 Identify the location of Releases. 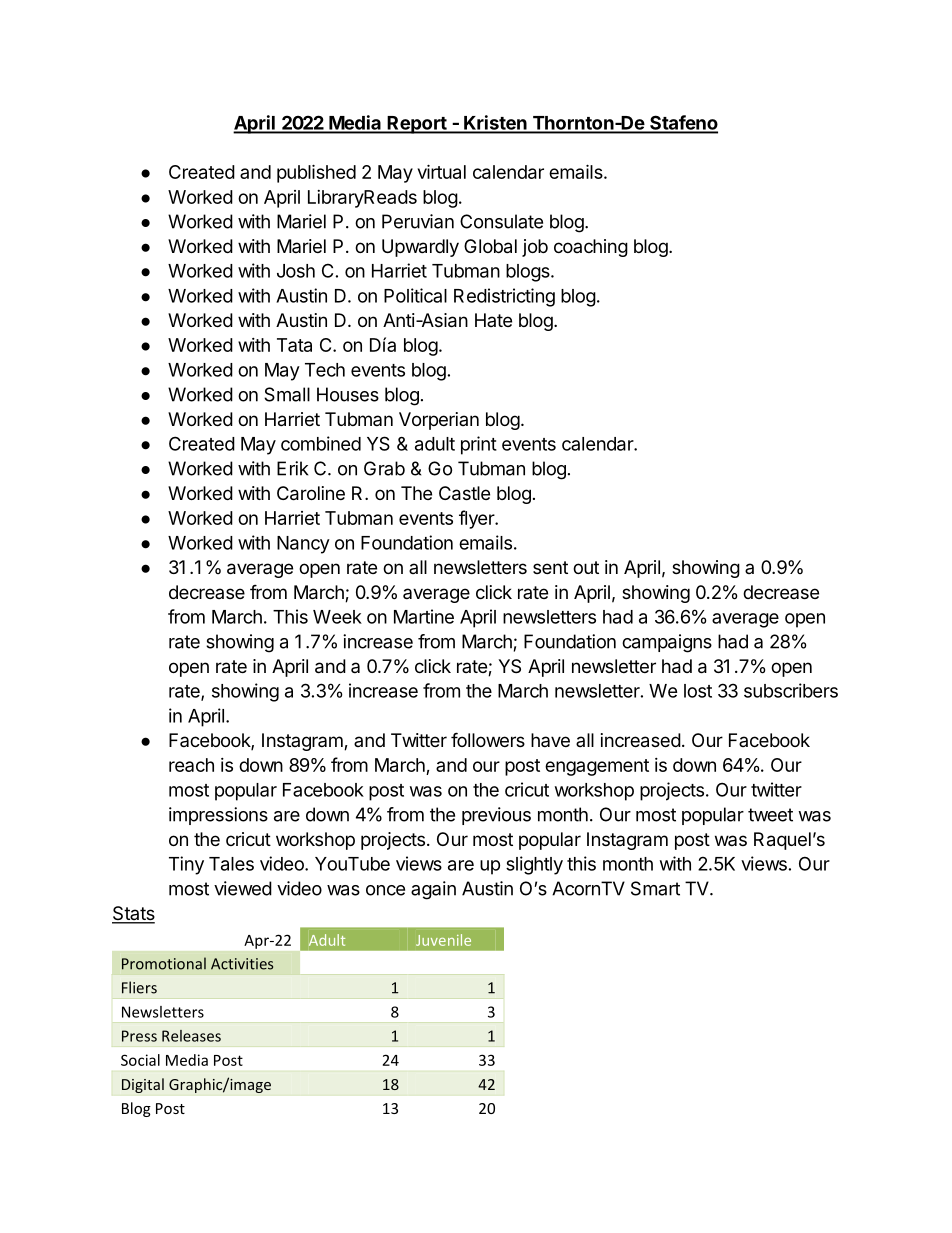
(191, 1036).
